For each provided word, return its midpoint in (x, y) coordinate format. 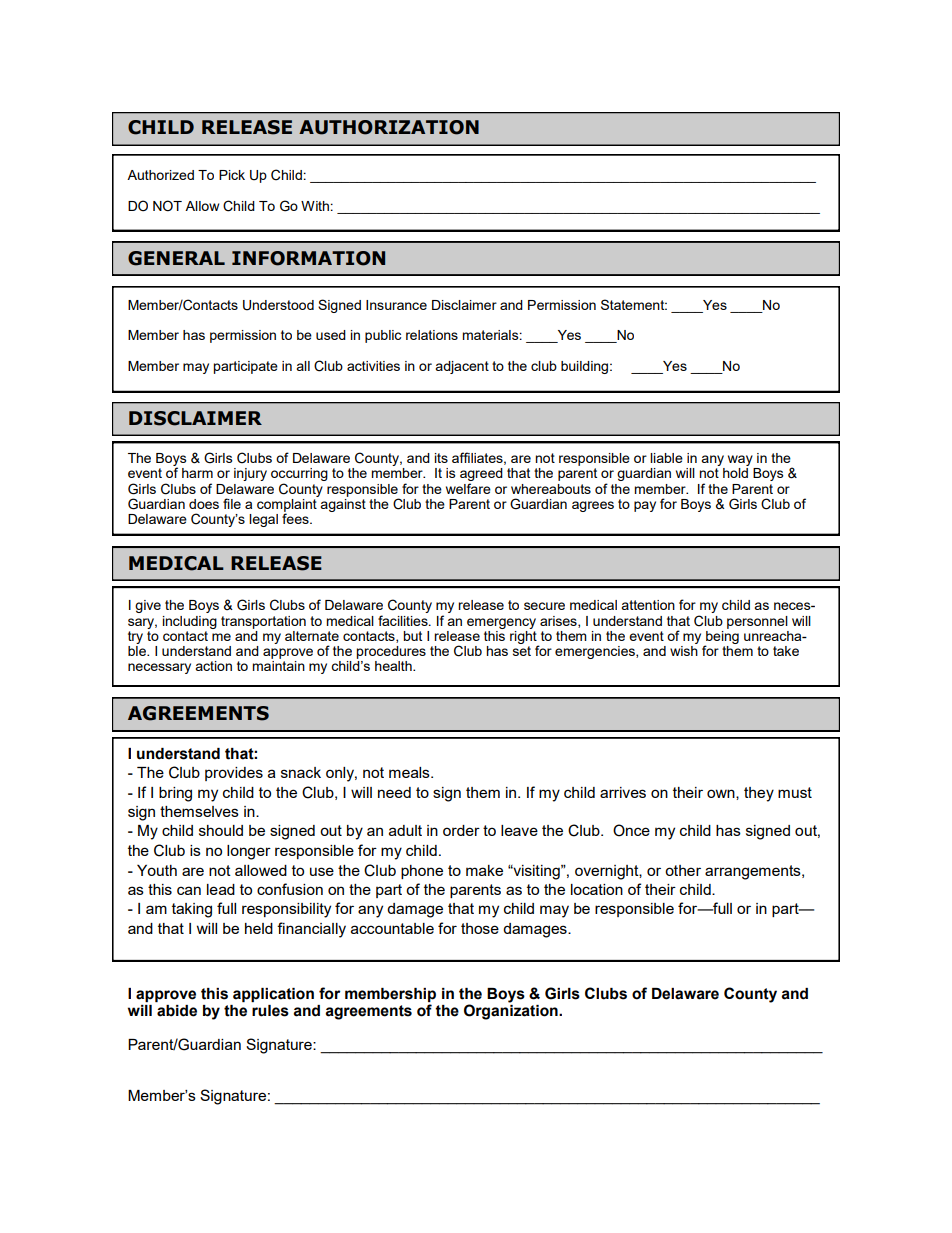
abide (177, 1011)
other (683, 870)
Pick (232, 175)
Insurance (396, 305)
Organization (512, 1011)
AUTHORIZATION (389, 127)
